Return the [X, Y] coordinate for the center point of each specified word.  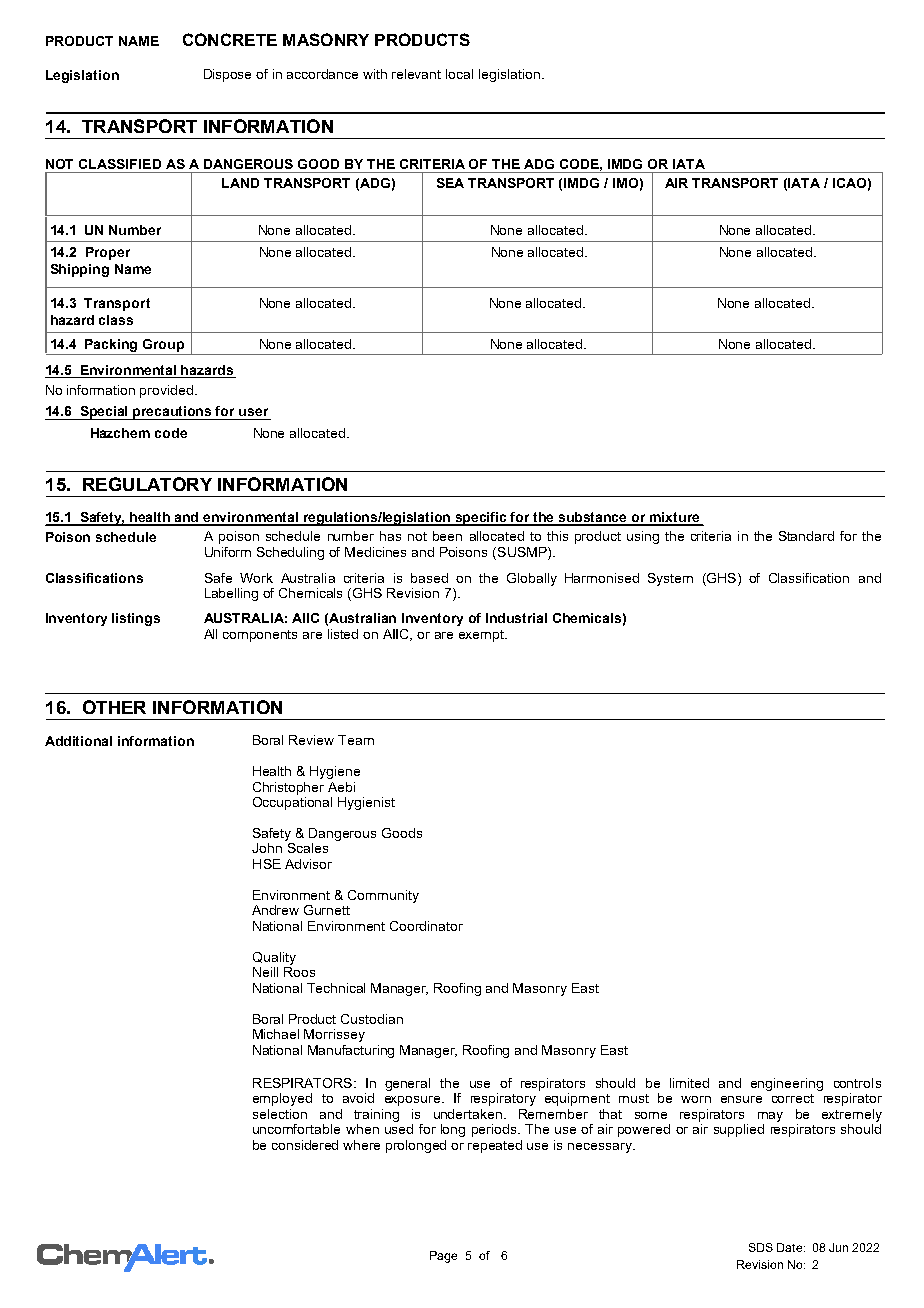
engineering [787, 1084]
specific [481, 519]
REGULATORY [147, 484]
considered [305, 1145]
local [459, 74]
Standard [806, 536]
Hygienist [366, 803]
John [267, 848]
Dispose [227, 75]
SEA [450, 183]
